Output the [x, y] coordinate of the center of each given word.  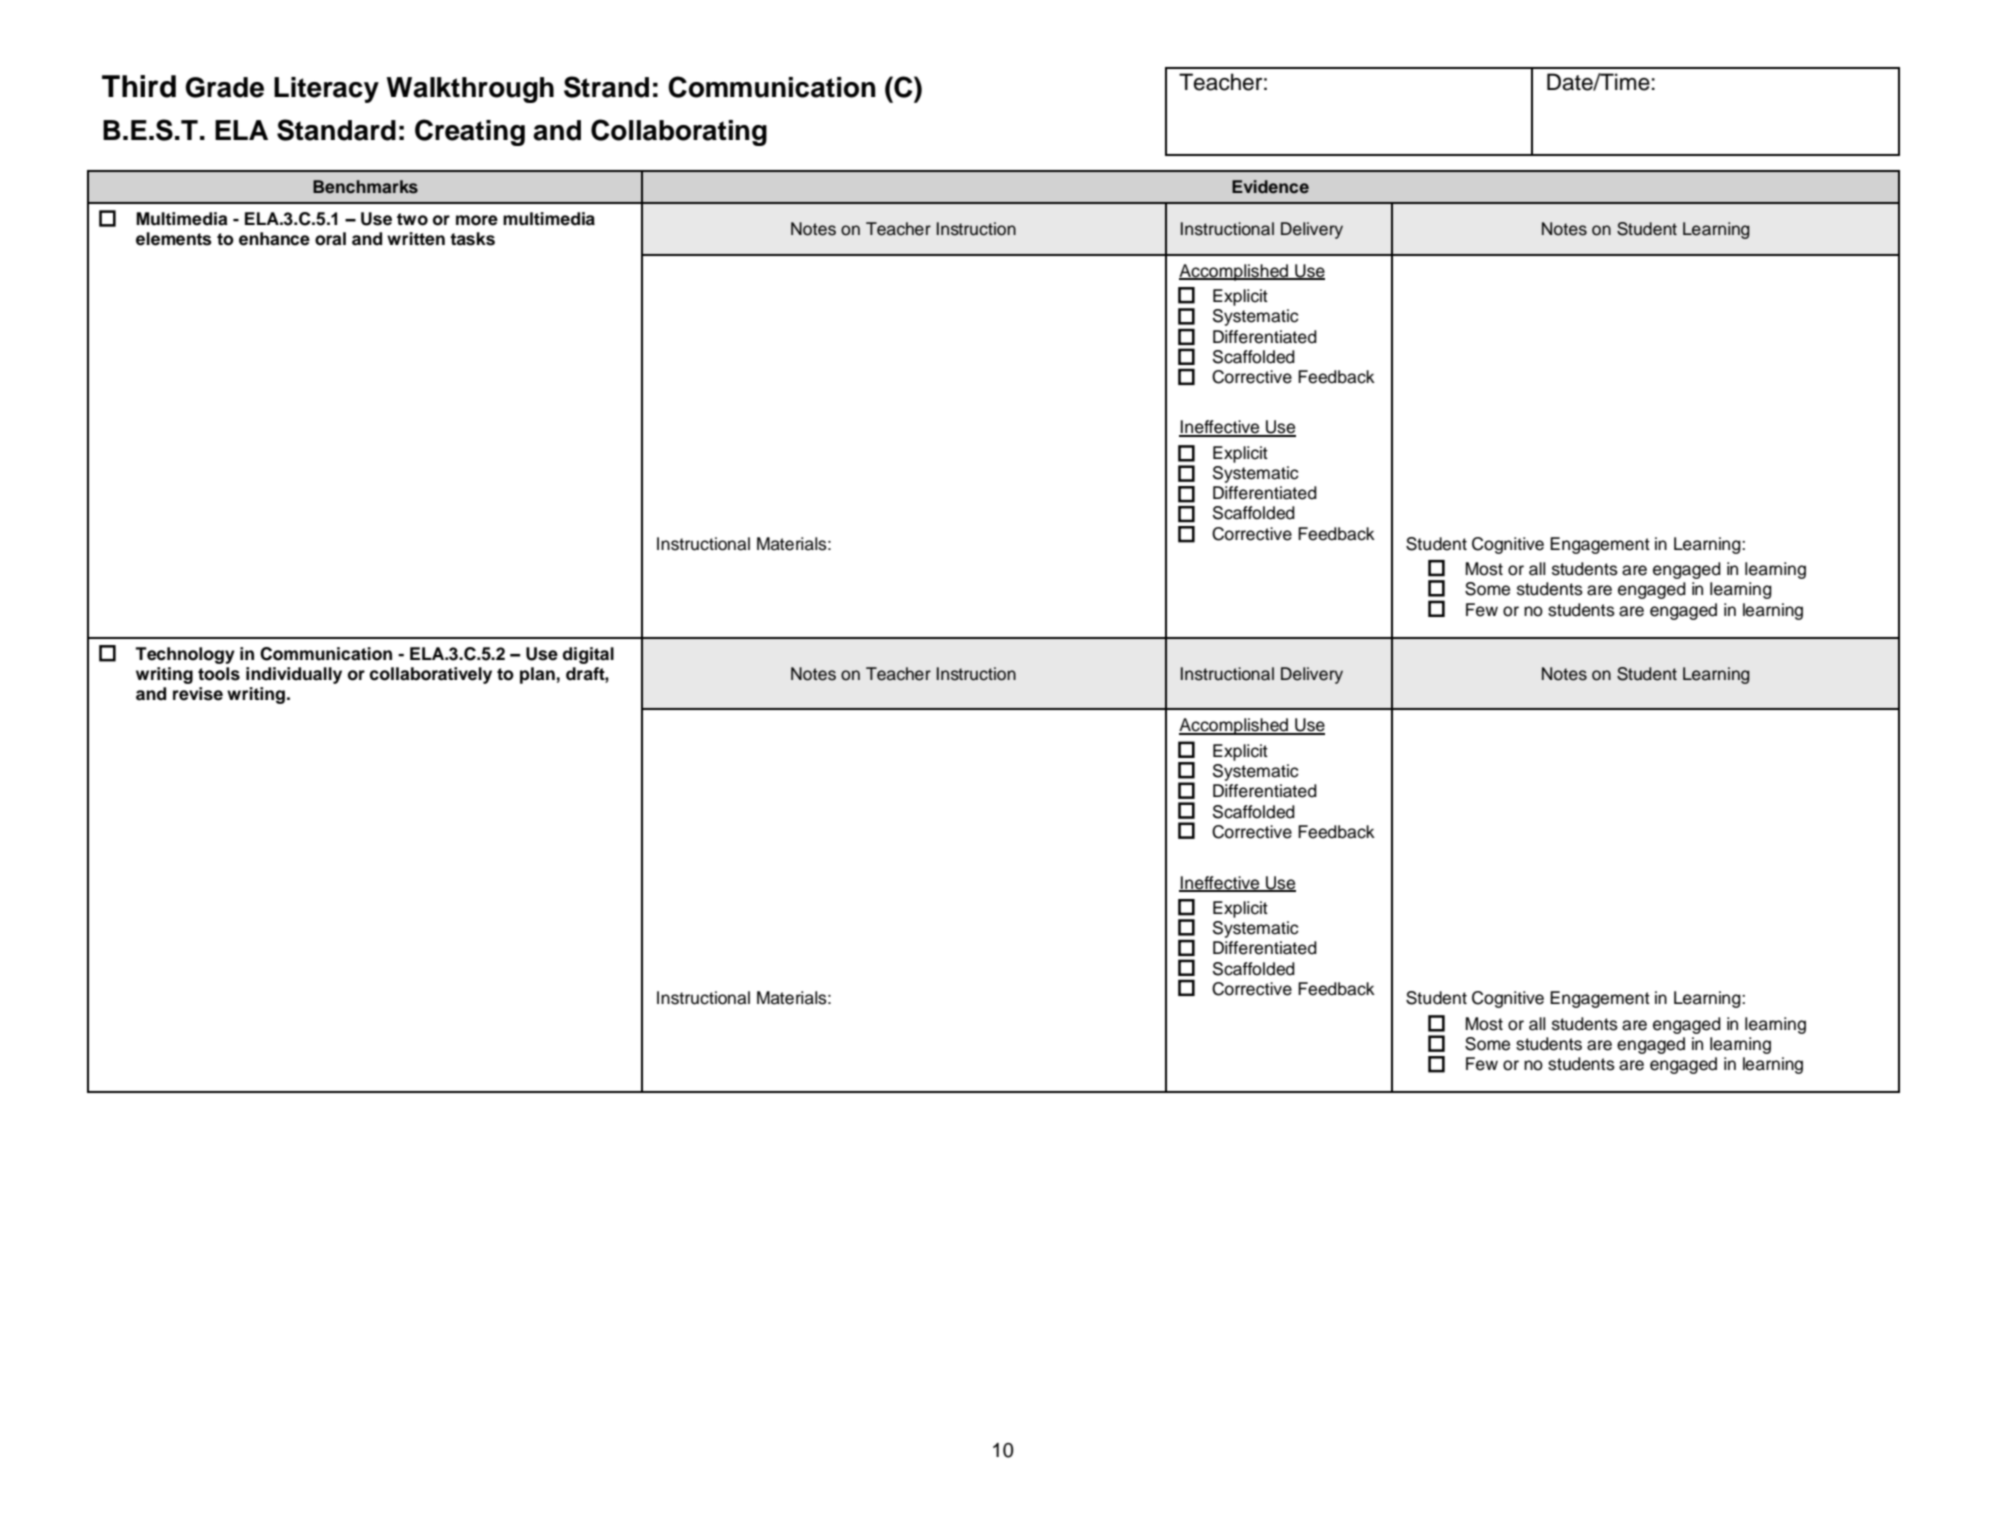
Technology [185, 655]
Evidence [1270, 187]
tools [219, 674]
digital [588, 655]
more [477, 220]
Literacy [326, 90]
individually [294, 675]
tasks [472, 239]
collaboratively [431, 675]
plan [537, 675]
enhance [274, 239]
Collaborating [679, 132]
